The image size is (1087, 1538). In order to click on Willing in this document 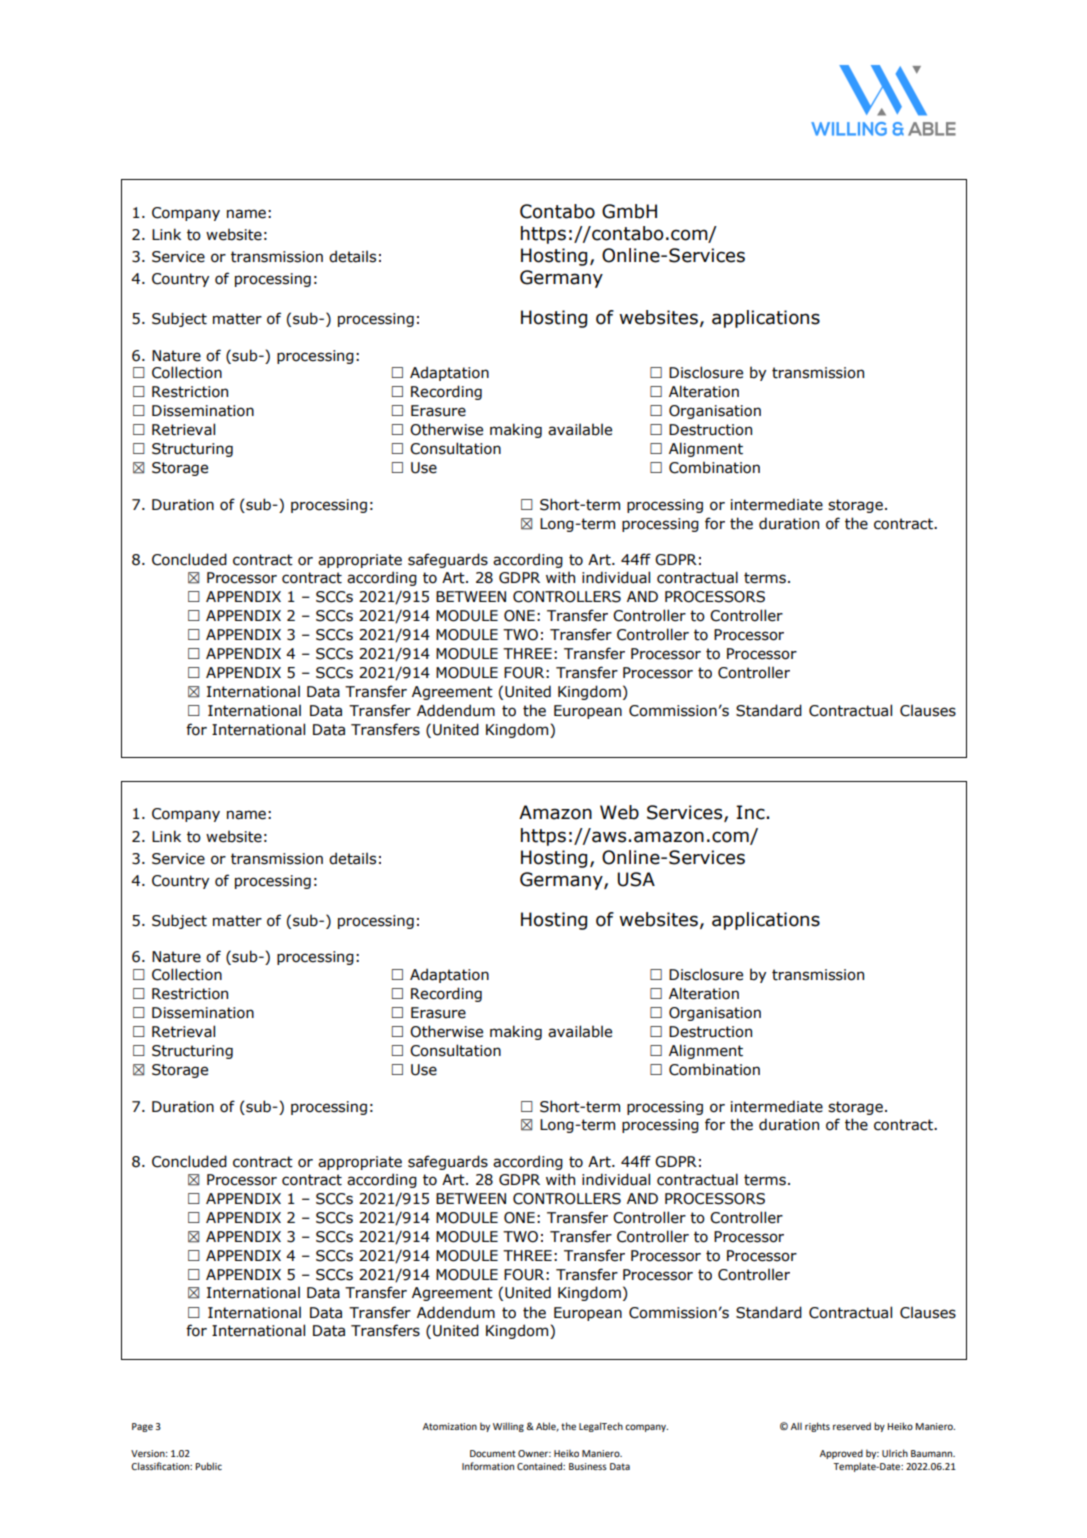, I will do `click(508, 1427)`.
